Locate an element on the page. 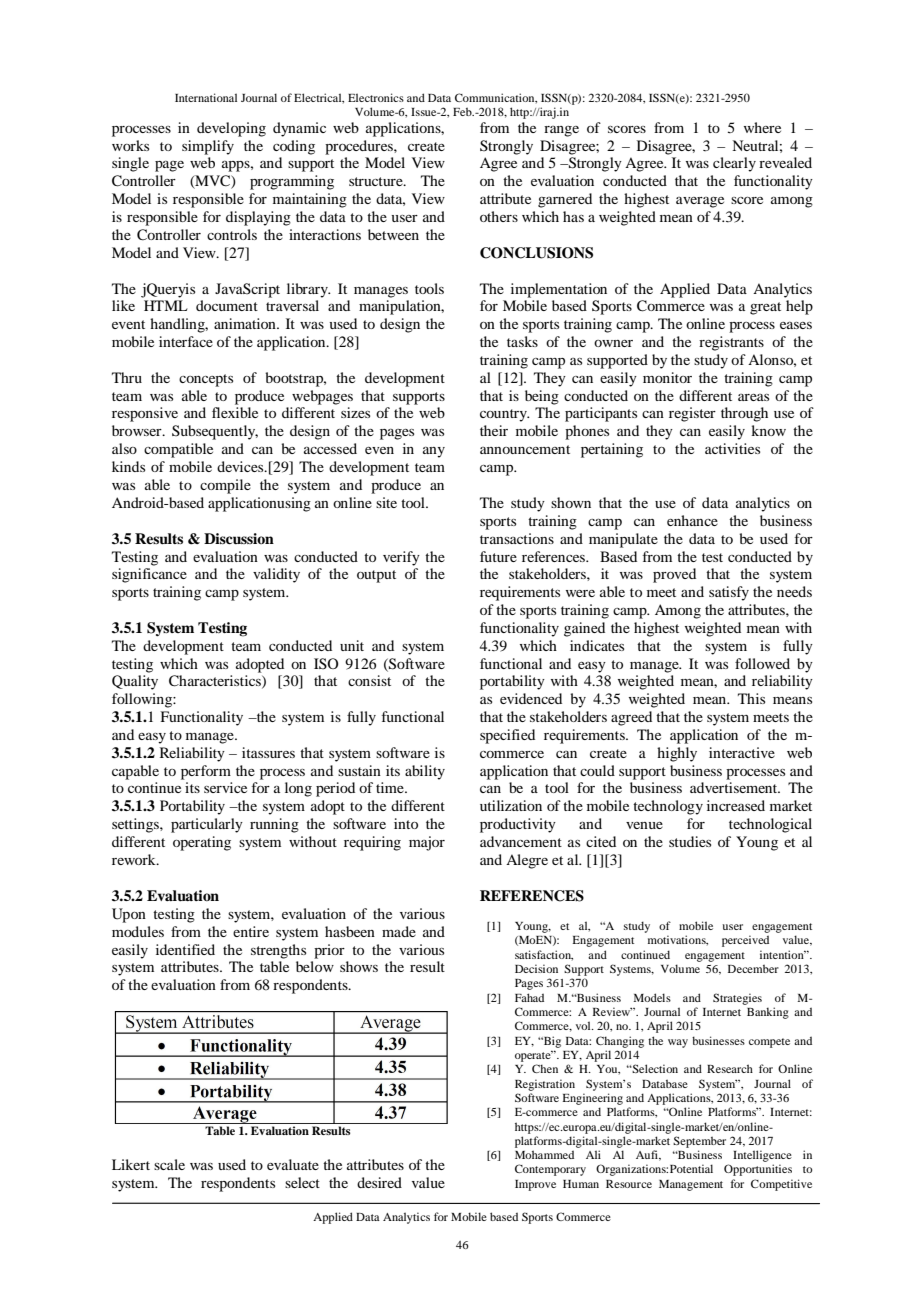  evidenced is located at coordinates (531, 698).
